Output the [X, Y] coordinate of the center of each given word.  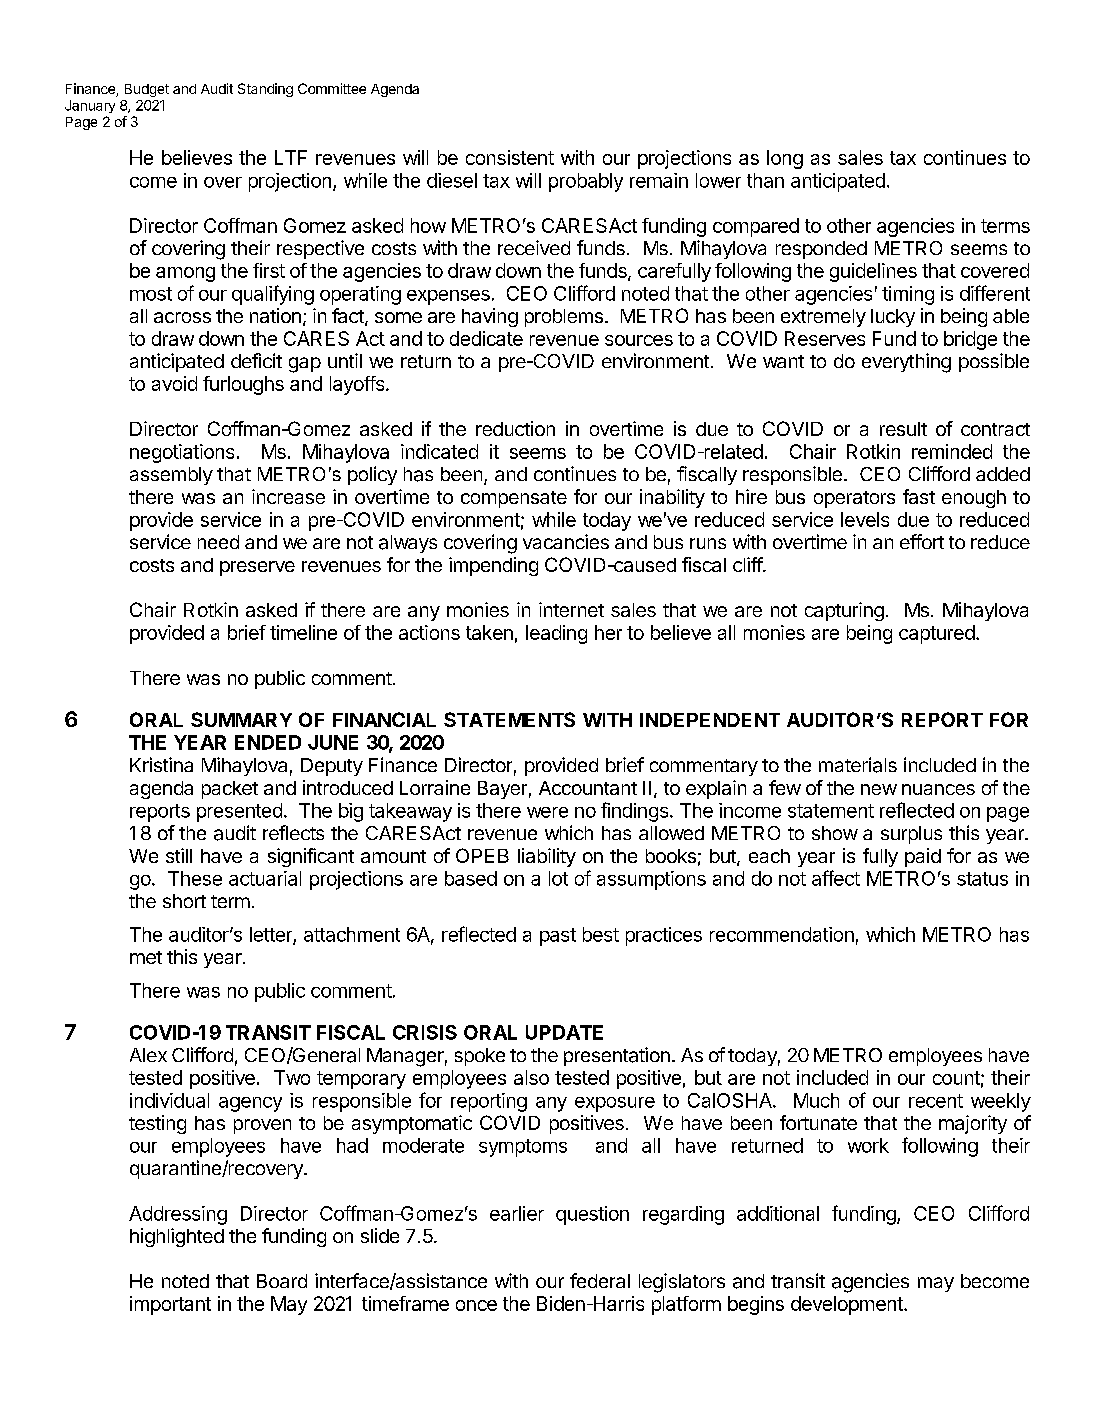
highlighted [177, 1237]
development [848, 1305]
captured [937, 634]
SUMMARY [241, 719]
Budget [147, 90]
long [785, 159]
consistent [510, 157]
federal [600, 1280]
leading [556, 634]
